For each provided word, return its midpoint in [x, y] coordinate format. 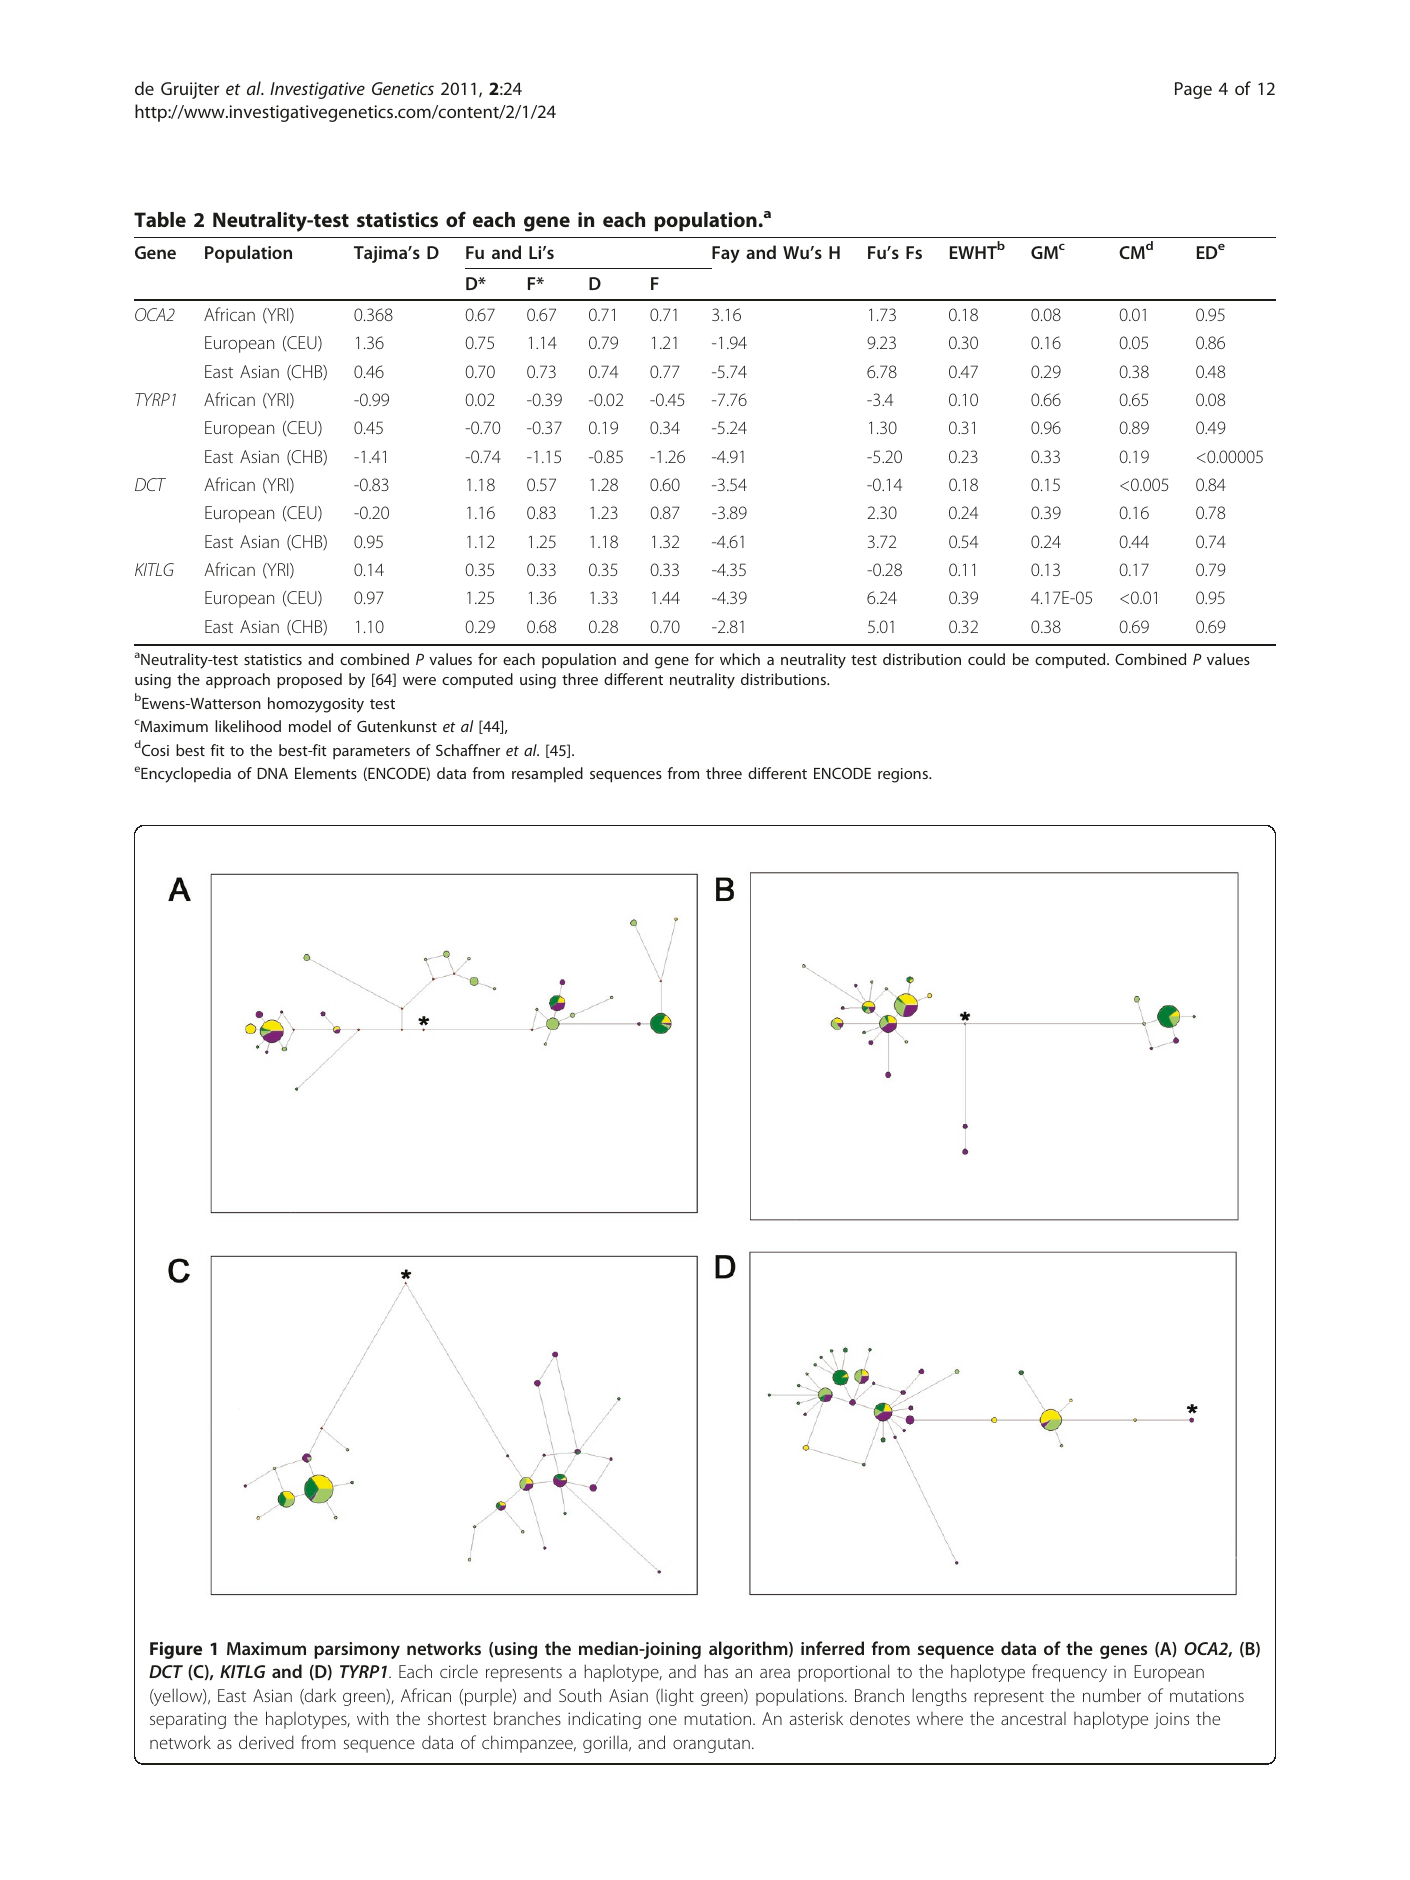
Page [1193, 90]
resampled [547, 775]
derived [266, 1742]
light [676, 1697]
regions [904, 775]
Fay [726, 254]
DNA [272, 773]
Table [160, 219]
